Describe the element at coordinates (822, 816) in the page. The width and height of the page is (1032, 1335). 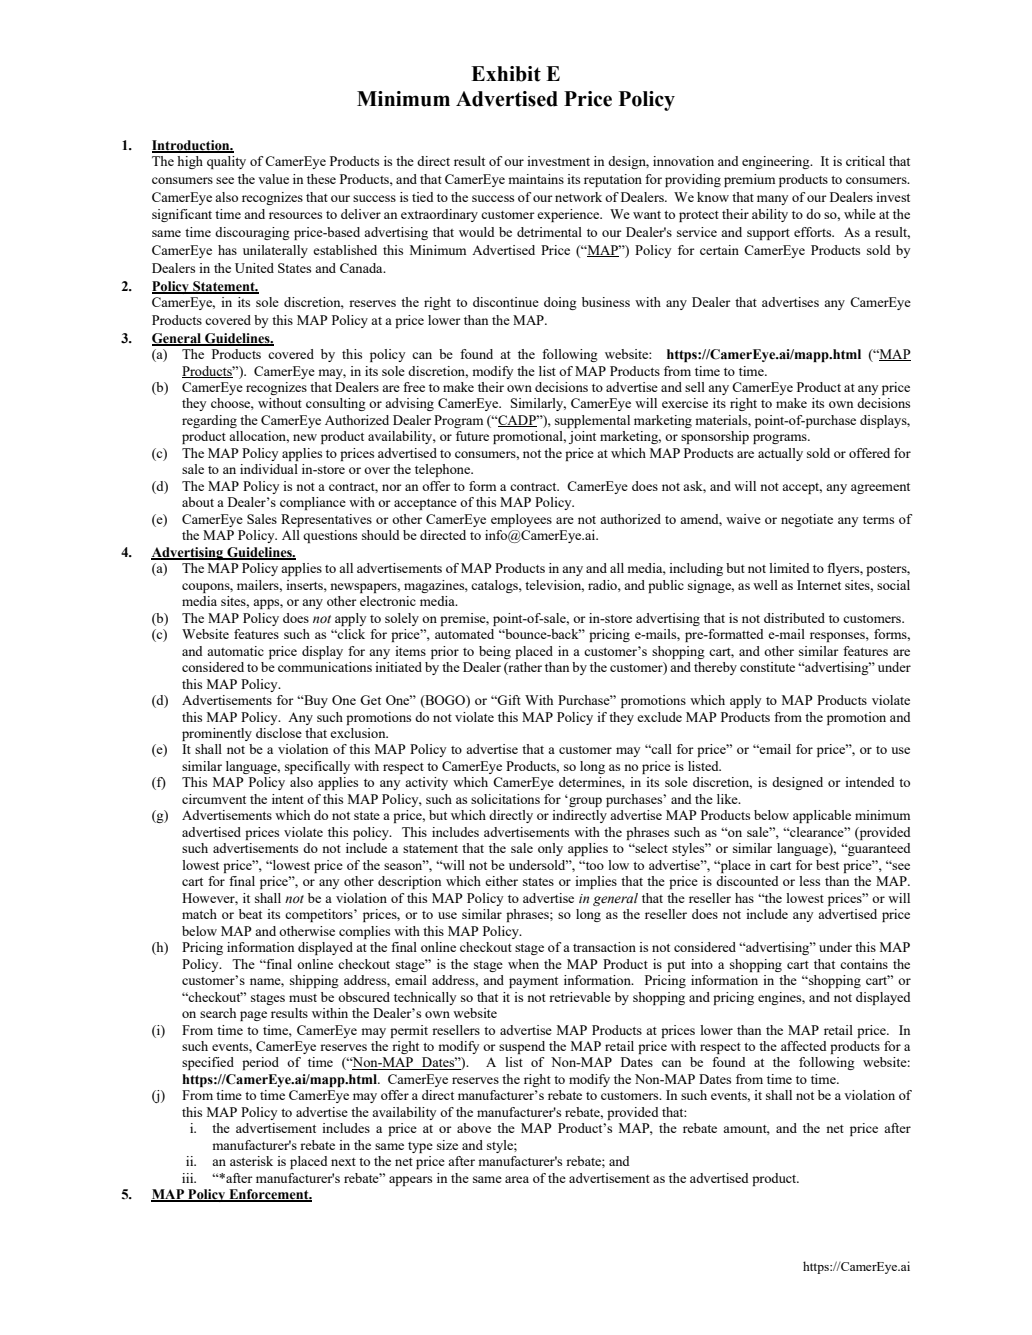
I see `applicable` at that location.
